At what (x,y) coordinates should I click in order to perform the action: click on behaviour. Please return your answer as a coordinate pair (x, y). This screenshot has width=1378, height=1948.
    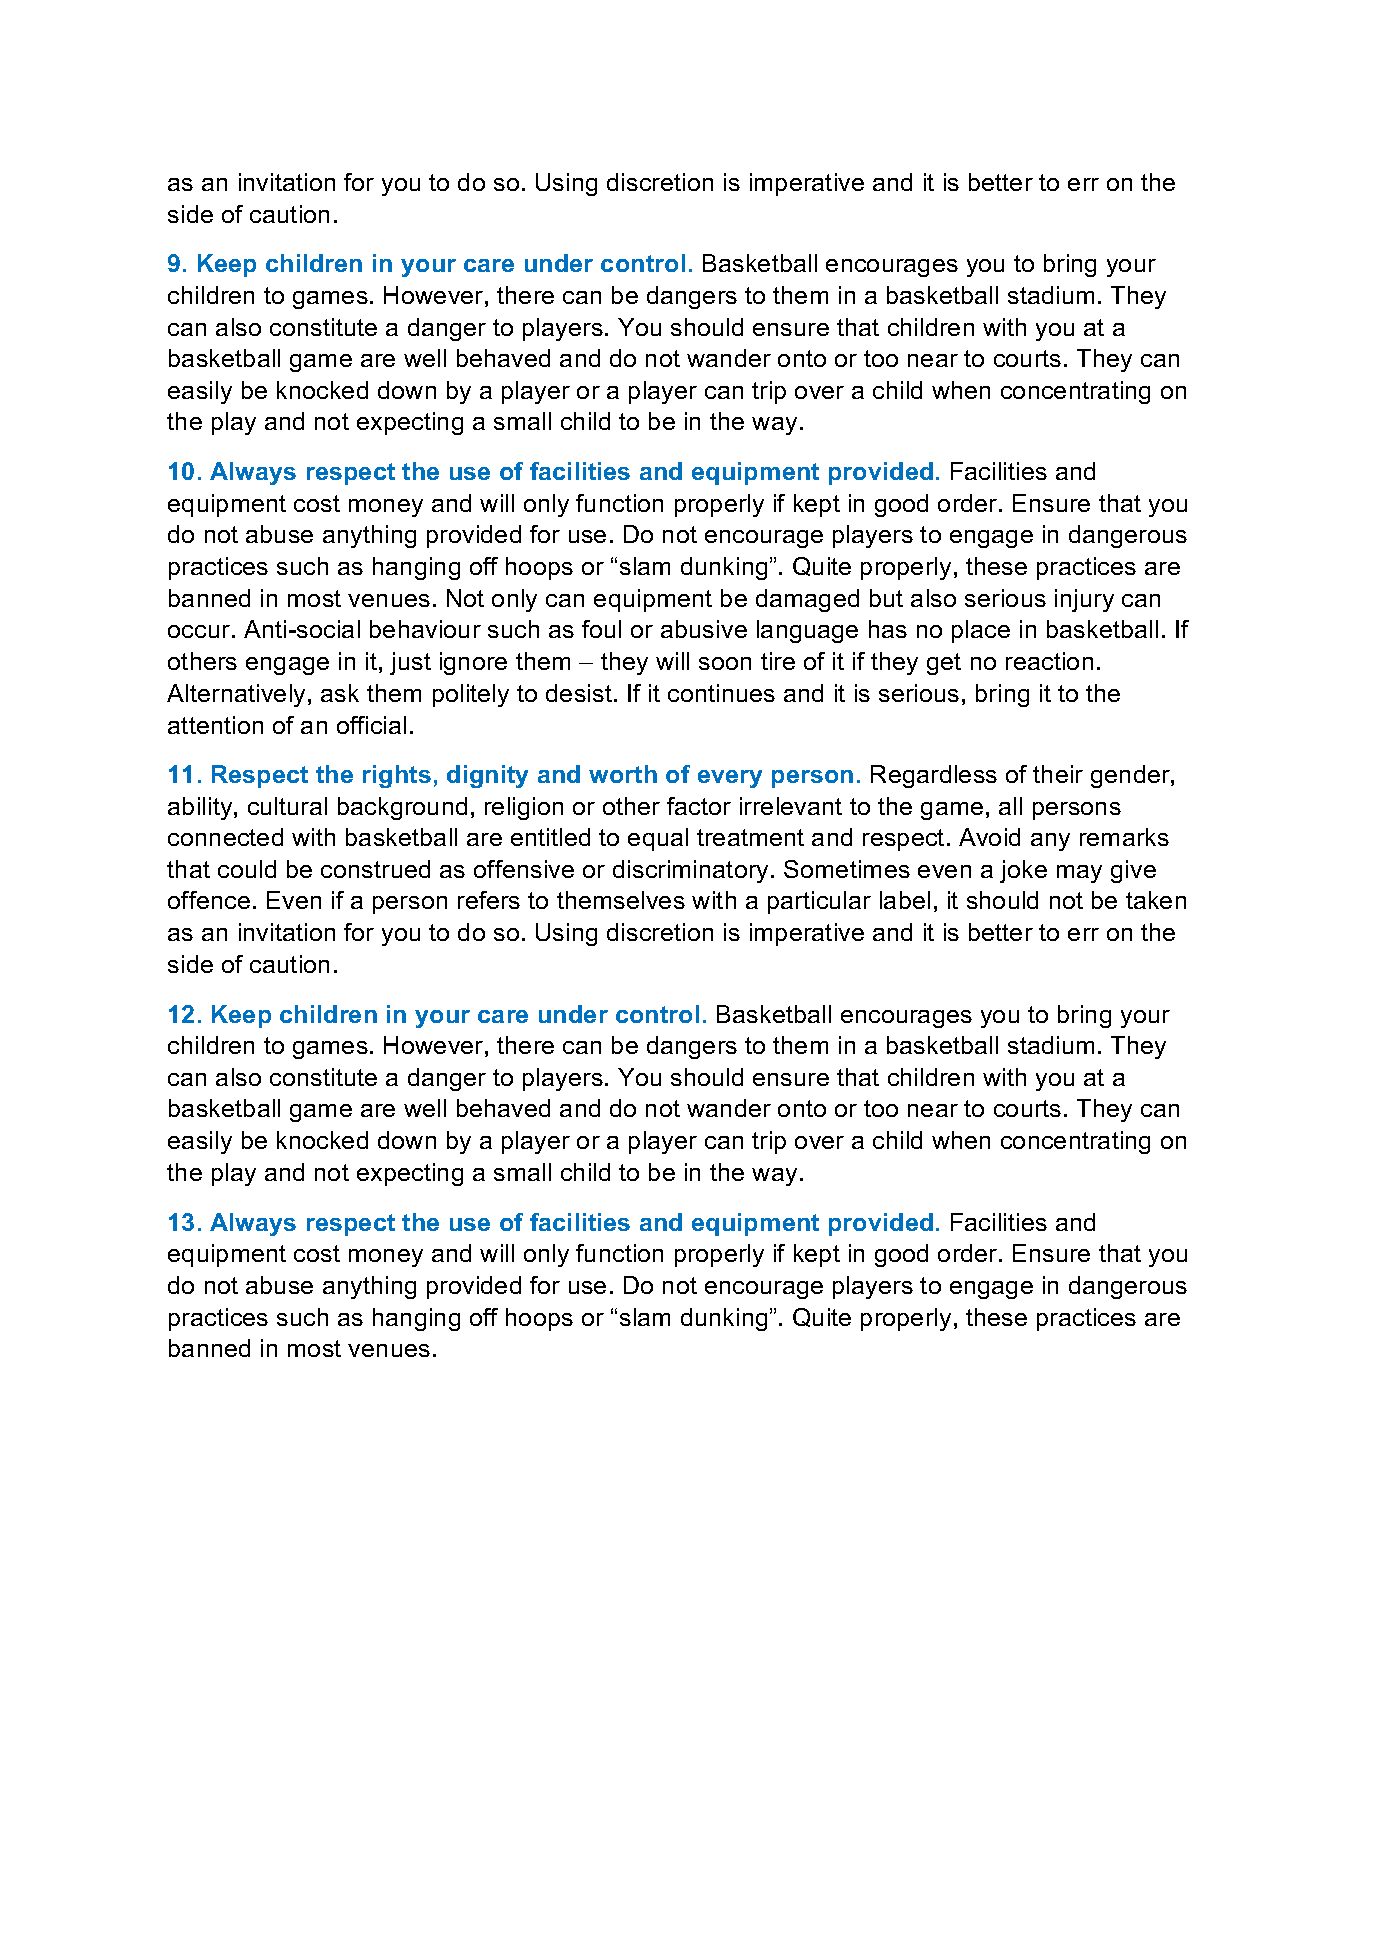
    Looking at the image, I should click on (425, 629).
